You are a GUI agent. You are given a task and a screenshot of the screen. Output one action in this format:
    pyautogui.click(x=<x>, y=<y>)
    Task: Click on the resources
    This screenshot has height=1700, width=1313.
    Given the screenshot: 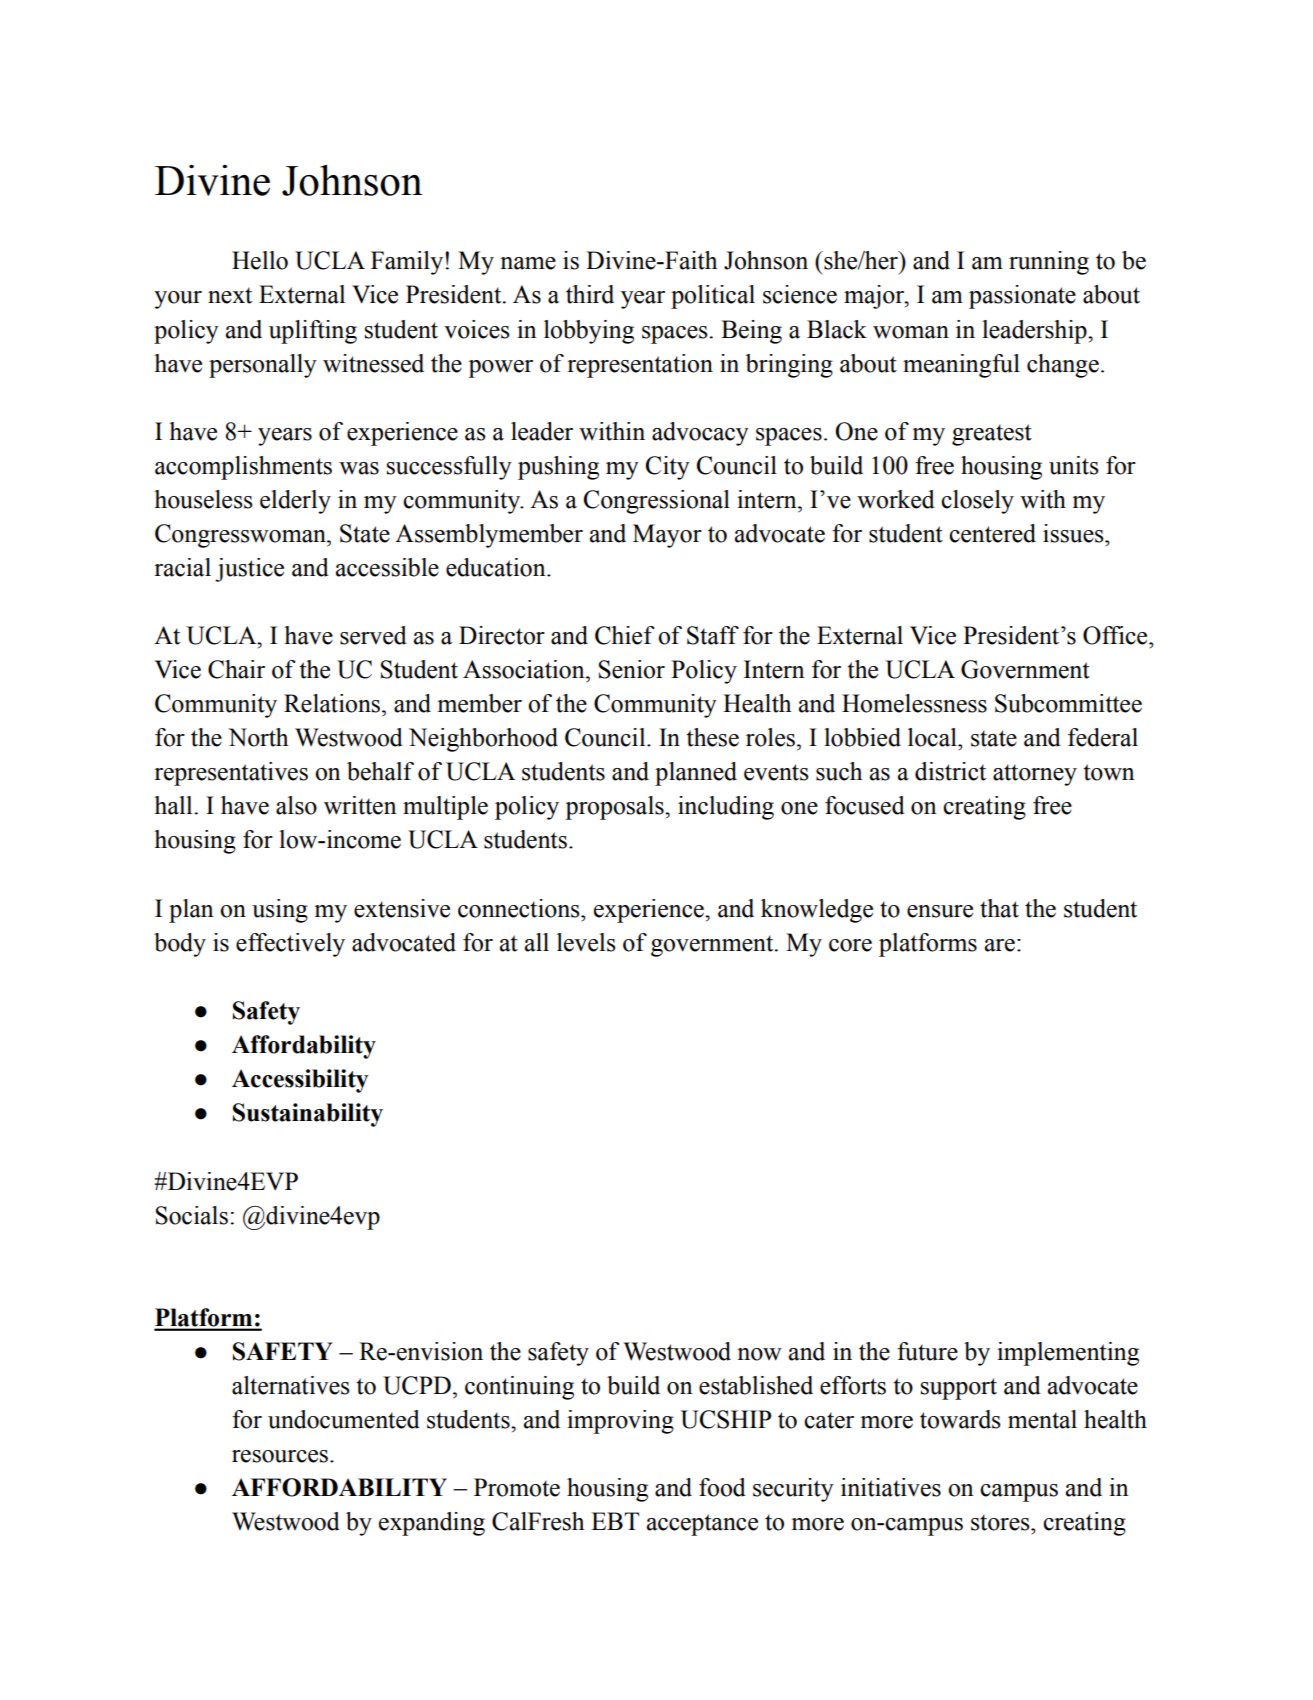 What is the action you would take?
    pyautogui.click(x=280, y=1456)
